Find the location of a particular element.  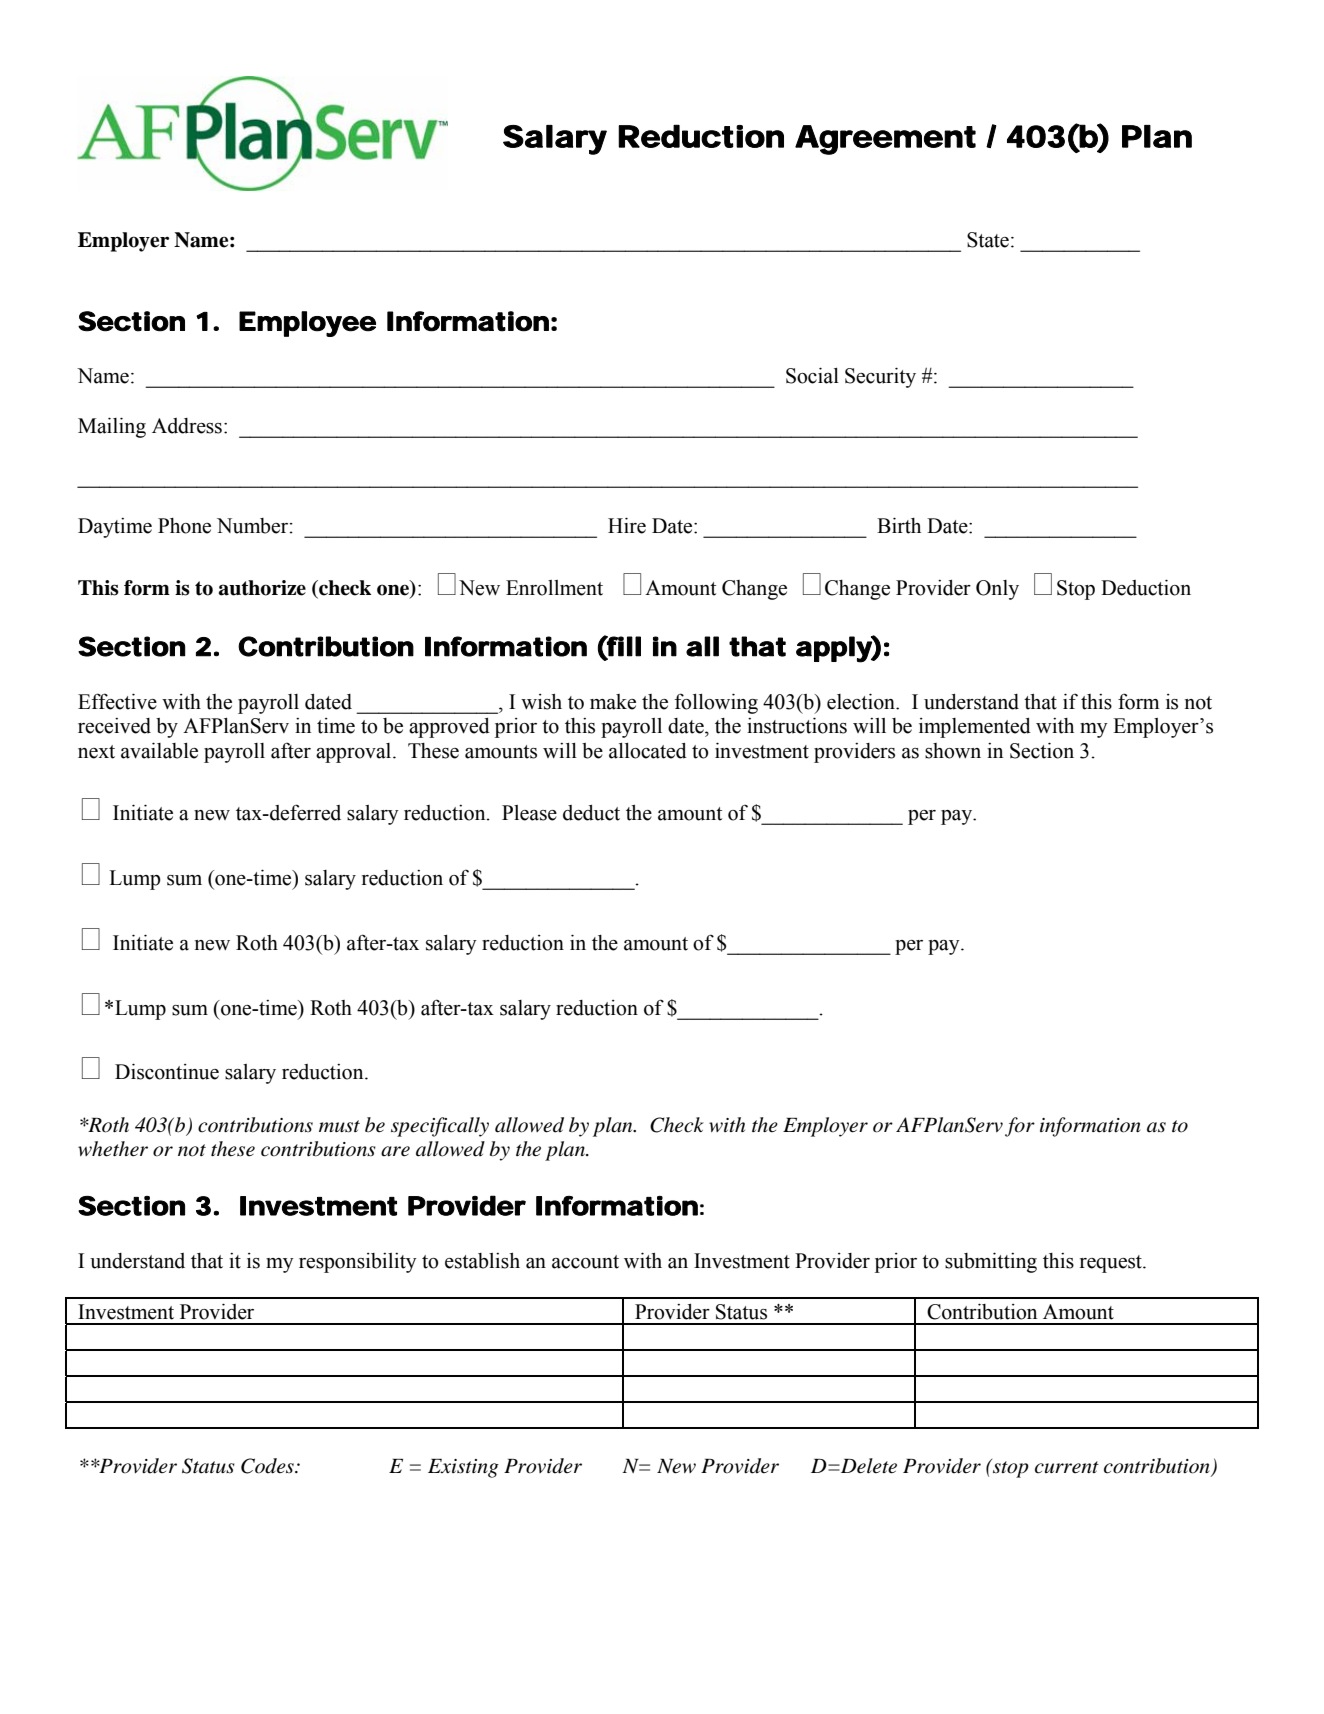

Codes is located at coordinates (268, 1466).
